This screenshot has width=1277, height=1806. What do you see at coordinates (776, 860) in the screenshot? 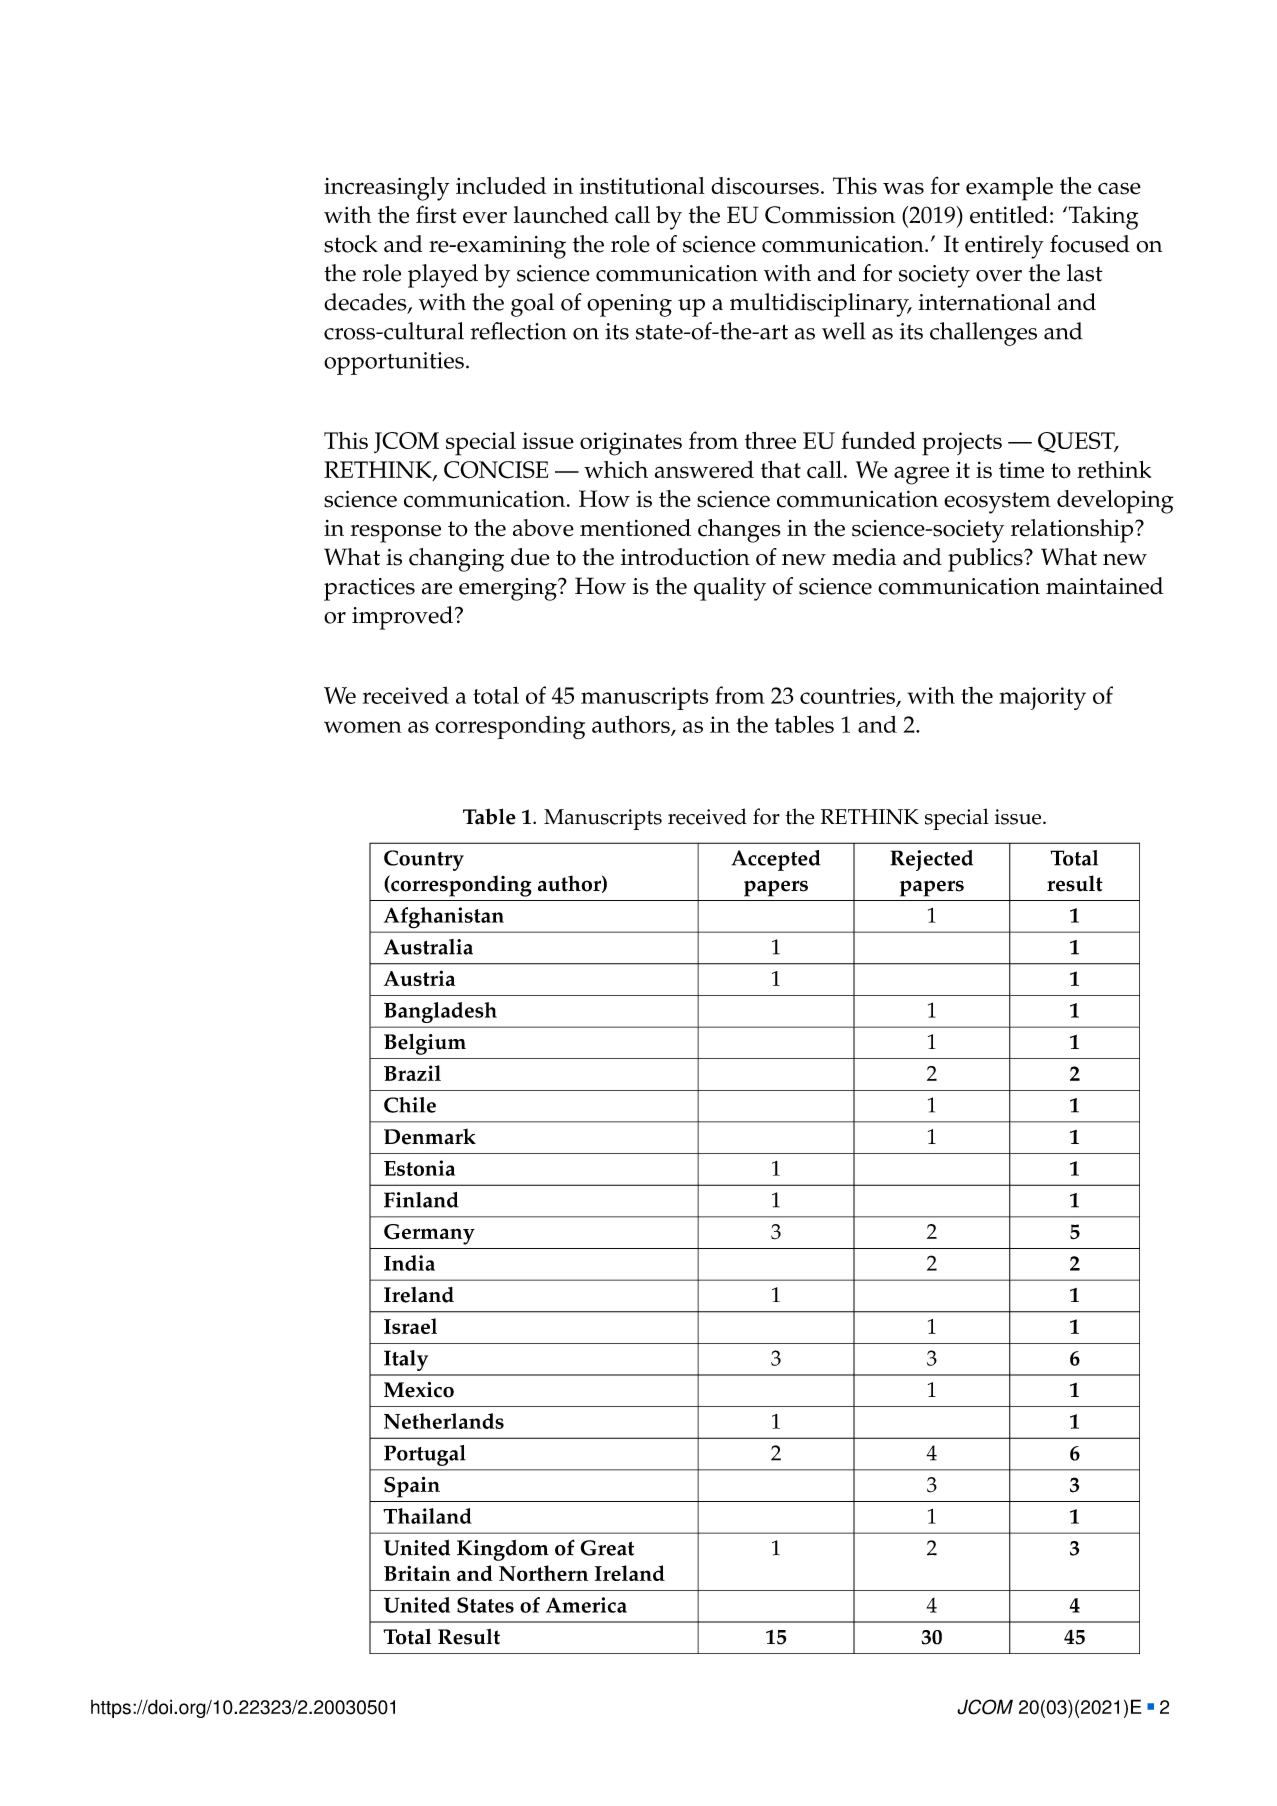
I see `Accepted` at bounding box center [776, 860].
